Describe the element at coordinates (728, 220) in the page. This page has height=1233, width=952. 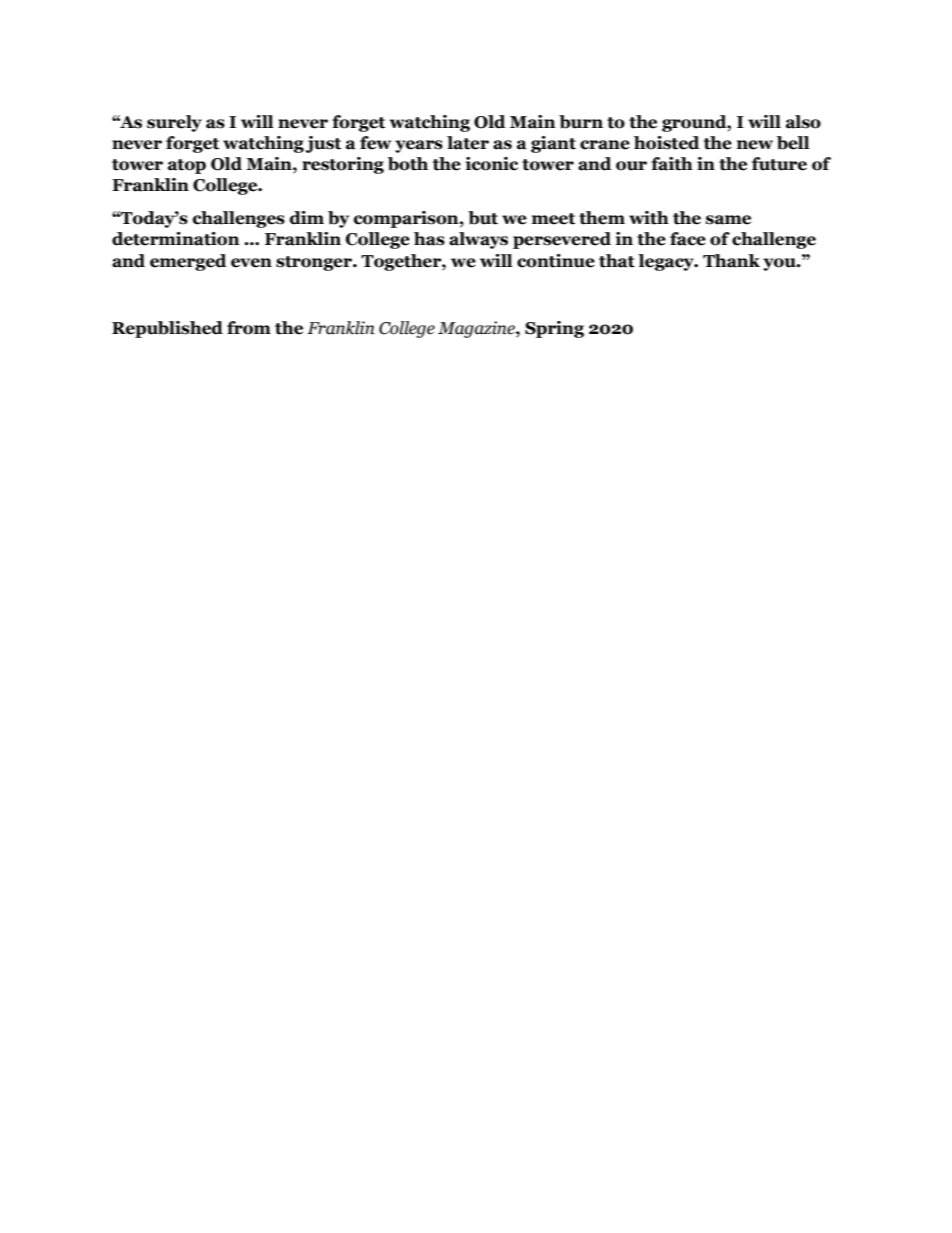
I see `same` at that location.
